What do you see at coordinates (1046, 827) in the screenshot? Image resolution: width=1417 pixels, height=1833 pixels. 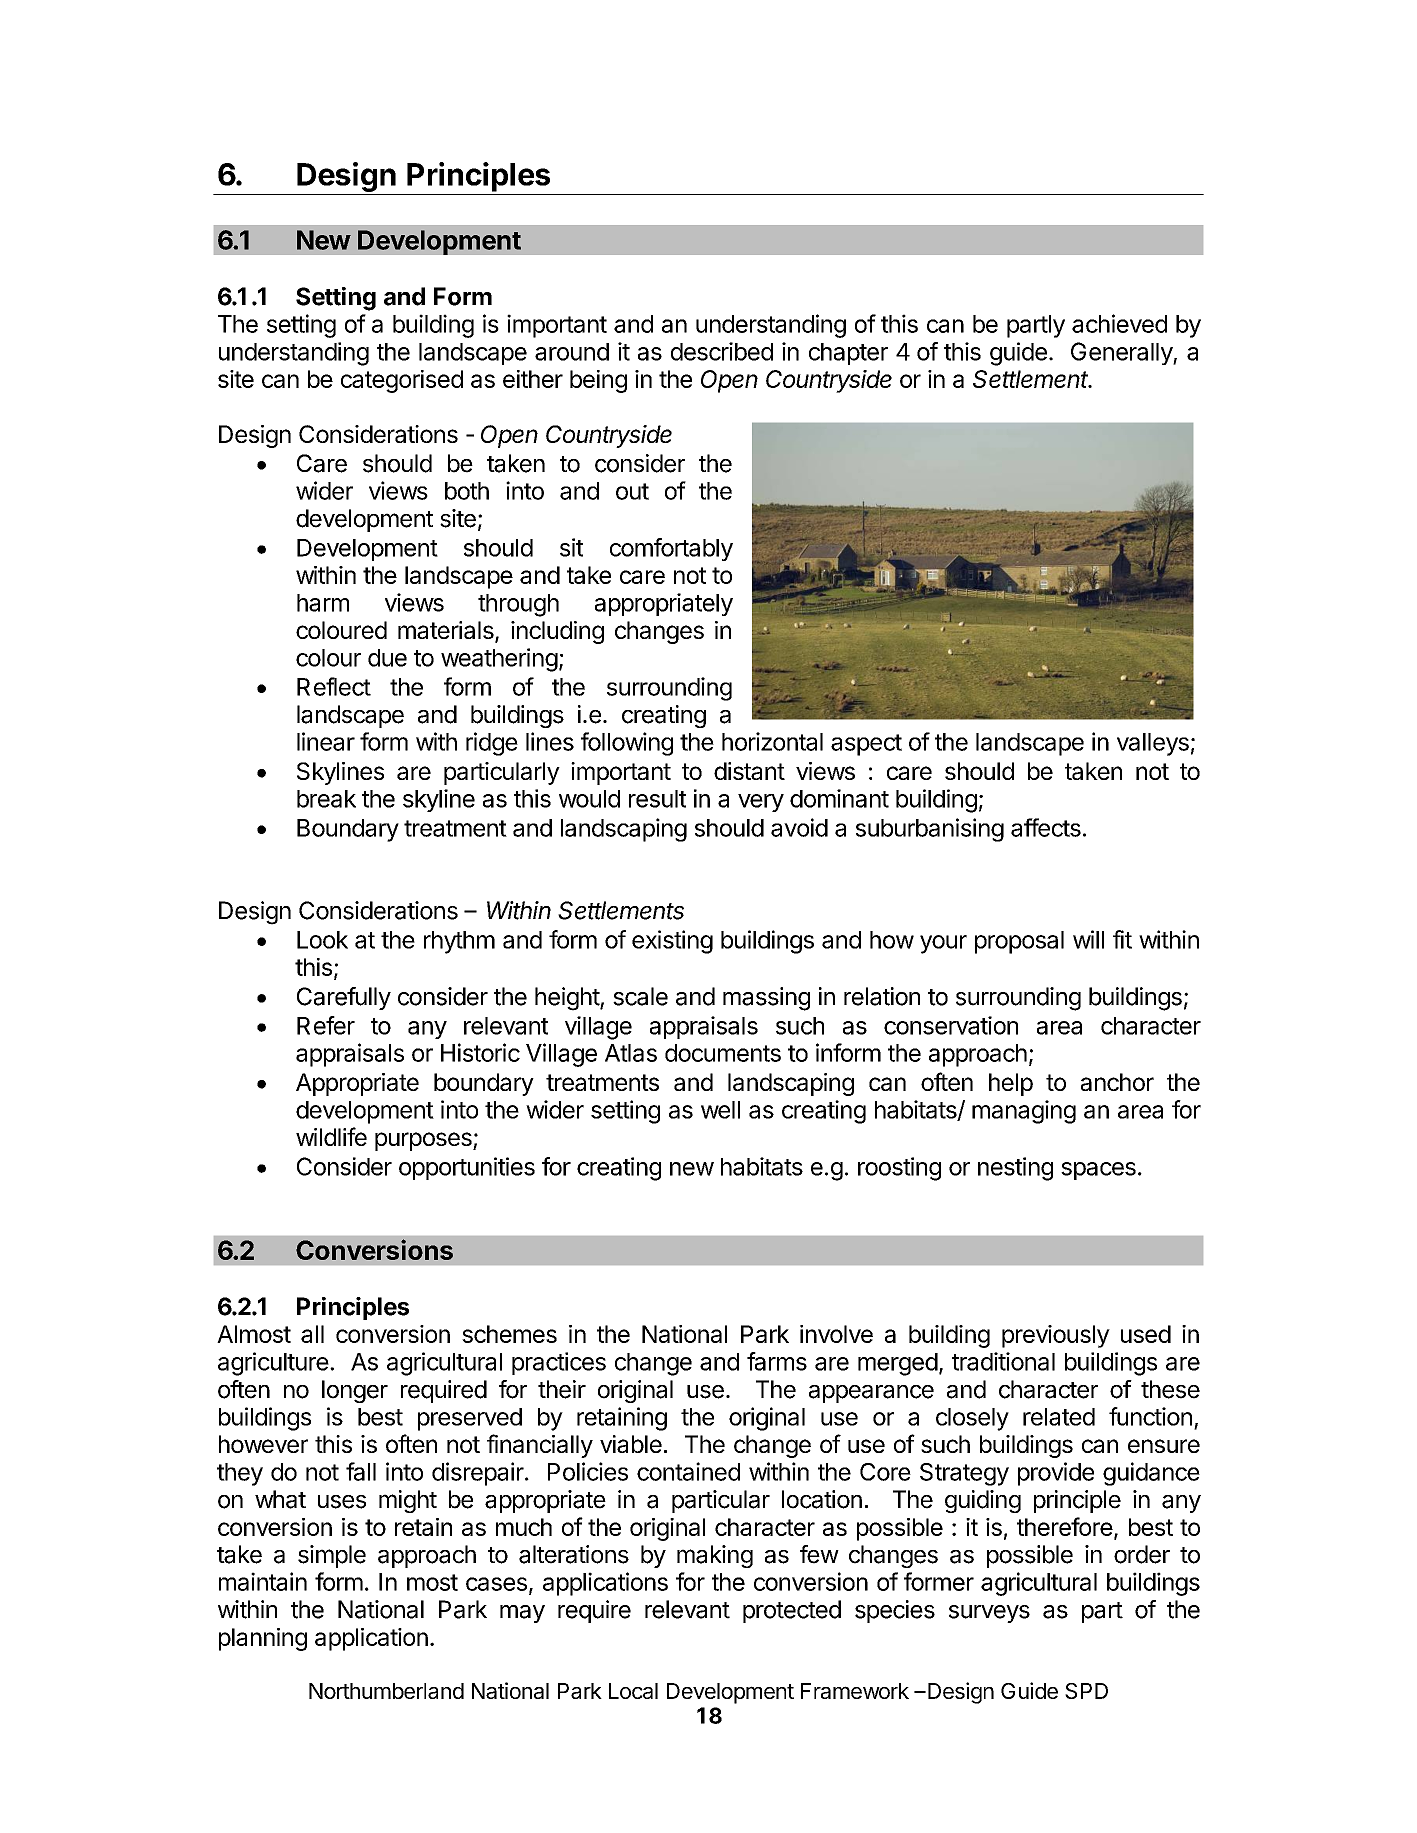 I see `affects` at bounding box center [1046, 827].
